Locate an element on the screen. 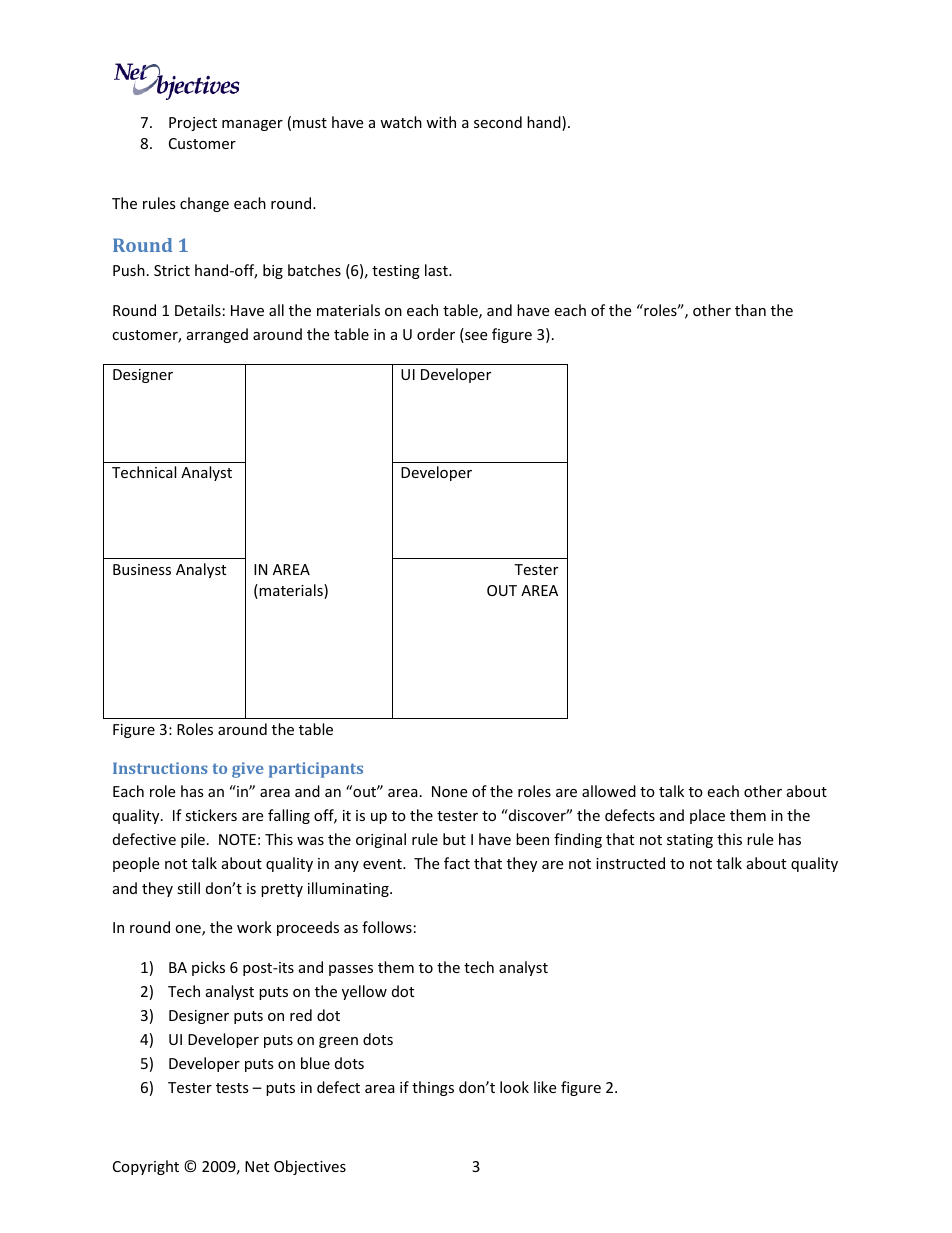 Image resolution: width=952 pixels, height=1233 pixels. None is located at coordinates (449, 791).
